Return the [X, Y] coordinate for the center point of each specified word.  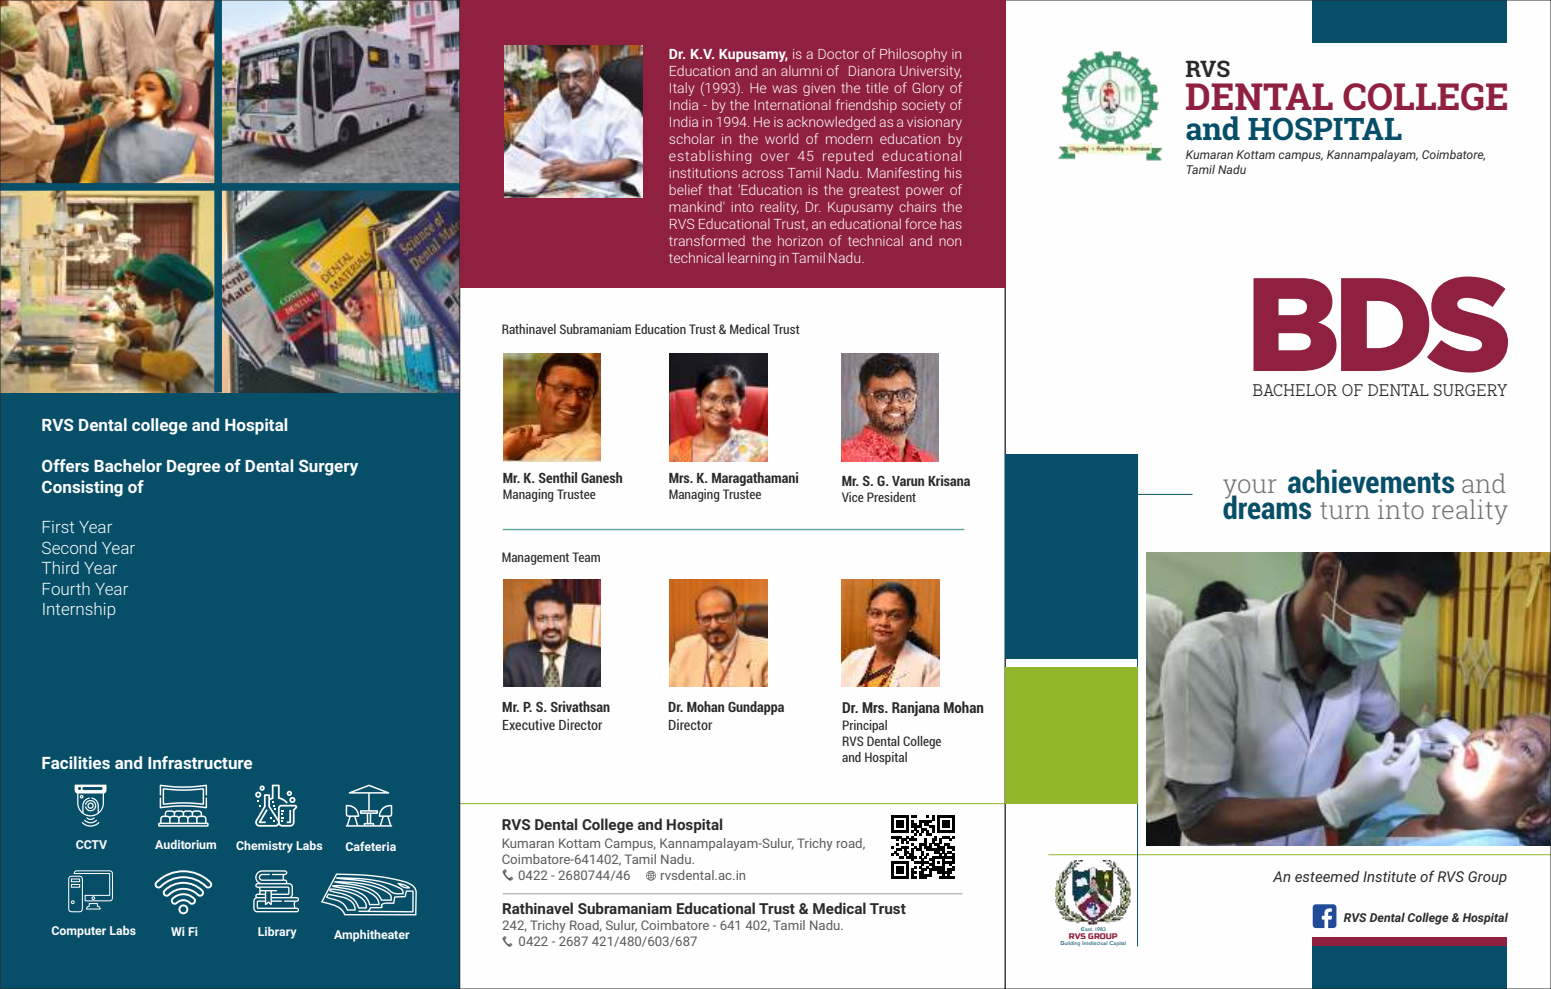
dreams [1267, 506]
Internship [79, 610]
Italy [682, 89]
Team [586, 557]
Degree [193, 468]
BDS [1380, 324]
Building [1070, 943]
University [931, 72]
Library [277, 933]
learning [752, 259]
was [784, 89]
